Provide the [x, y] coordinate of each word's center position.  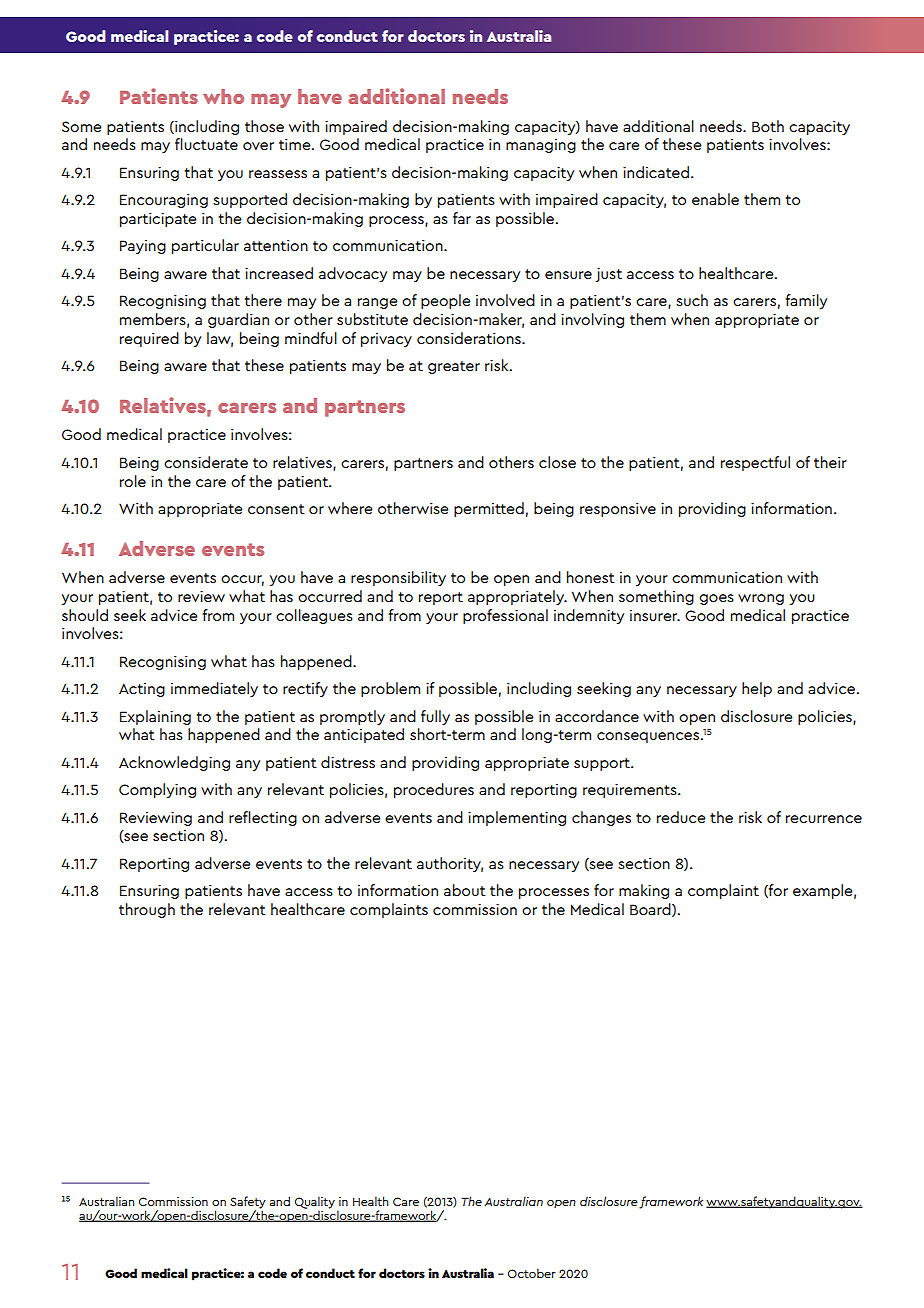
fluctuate [206, 144]
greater [454, 367]
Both [768, 126]
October [532, 1273]
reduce [681, 817]
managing [541, 146]
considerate [206, 462]
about [465, 890]
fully [435, 717]
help [757, 689]
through [147, 910]
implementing [517, 818]
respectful [755, 463]
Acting [142, 690]
